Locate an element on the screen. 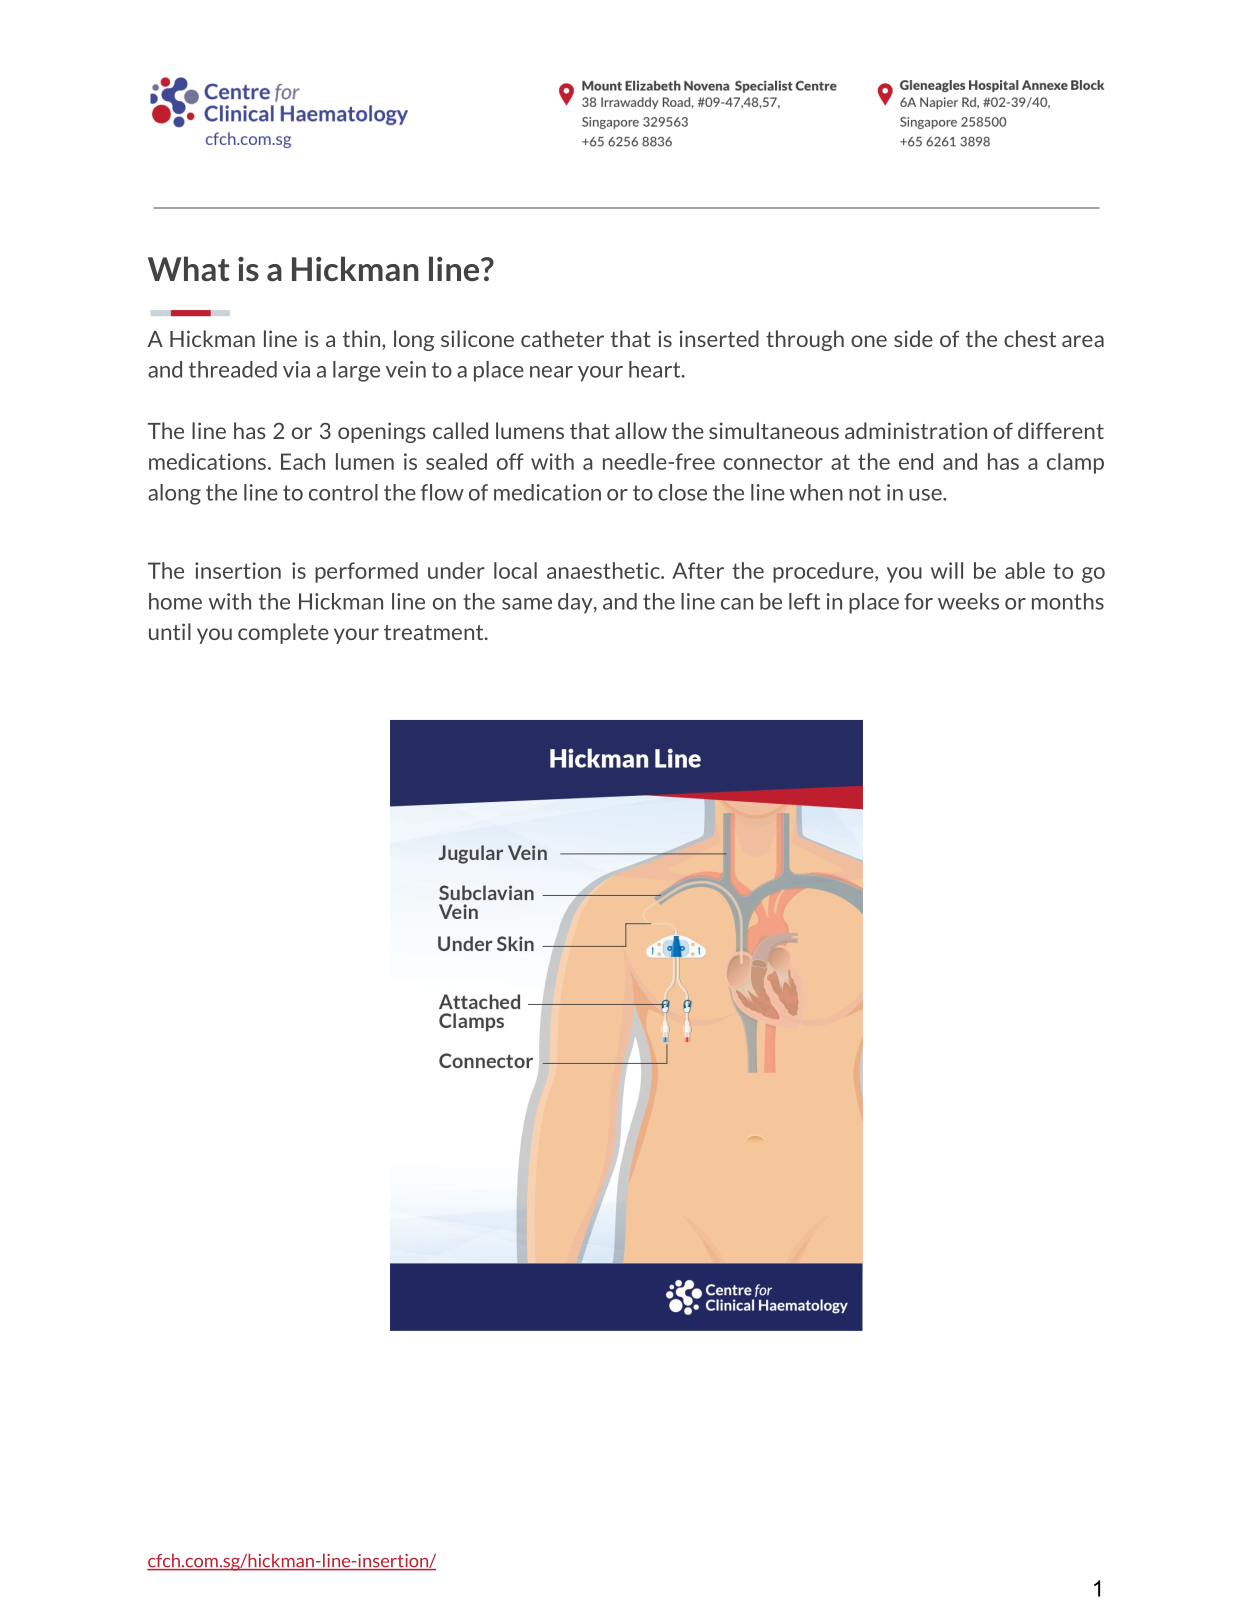 The width and height of the screenshot is (1253, 1621). complete is located at coordinates (283, 633).
